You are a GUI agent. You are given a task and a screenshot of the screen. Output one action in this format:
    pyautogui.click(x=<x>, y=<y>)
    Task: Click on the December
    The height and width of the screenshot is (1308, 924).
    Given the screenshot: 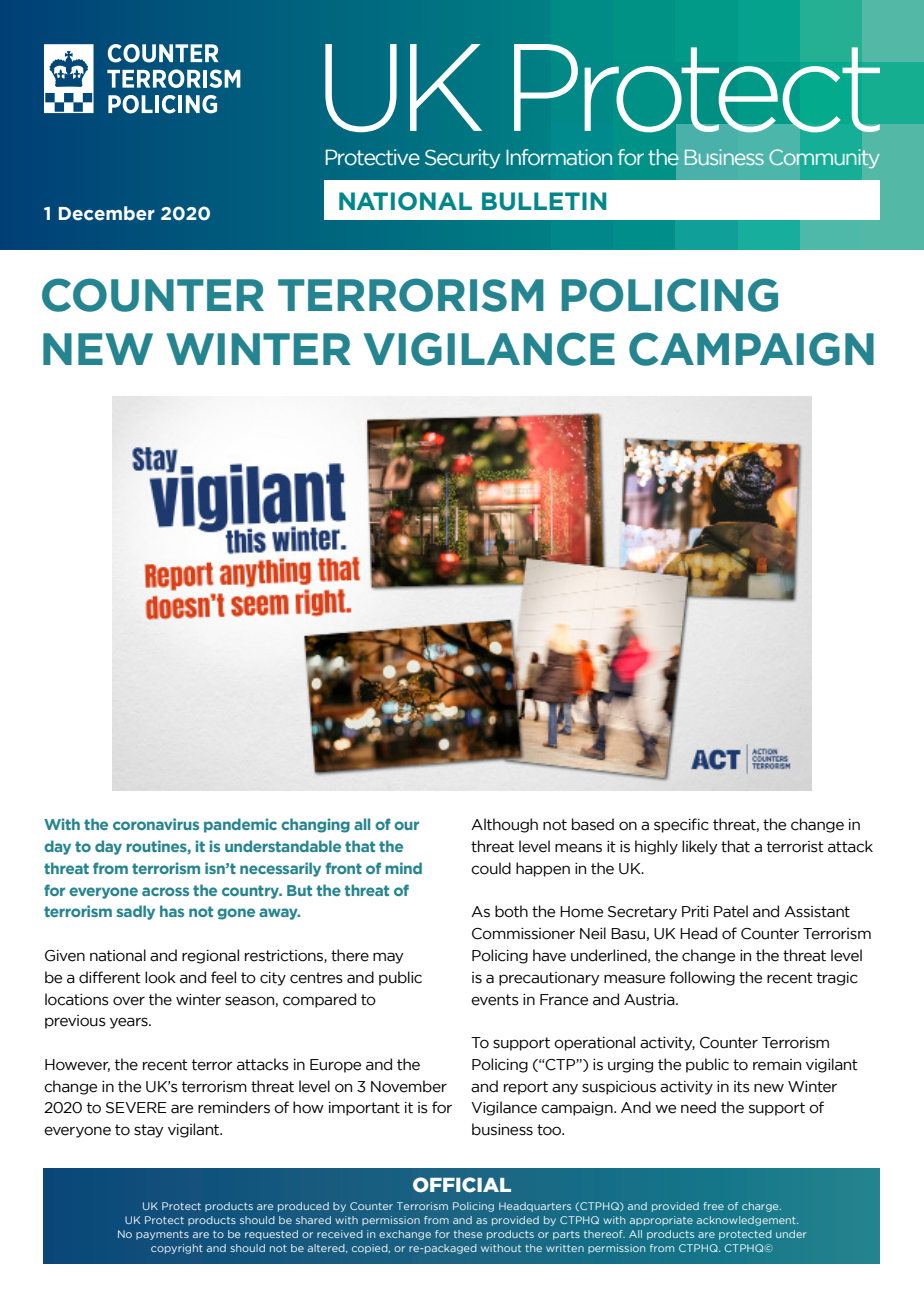 What is the action you would take?
    pyautogui.click(x=107, y=213)
